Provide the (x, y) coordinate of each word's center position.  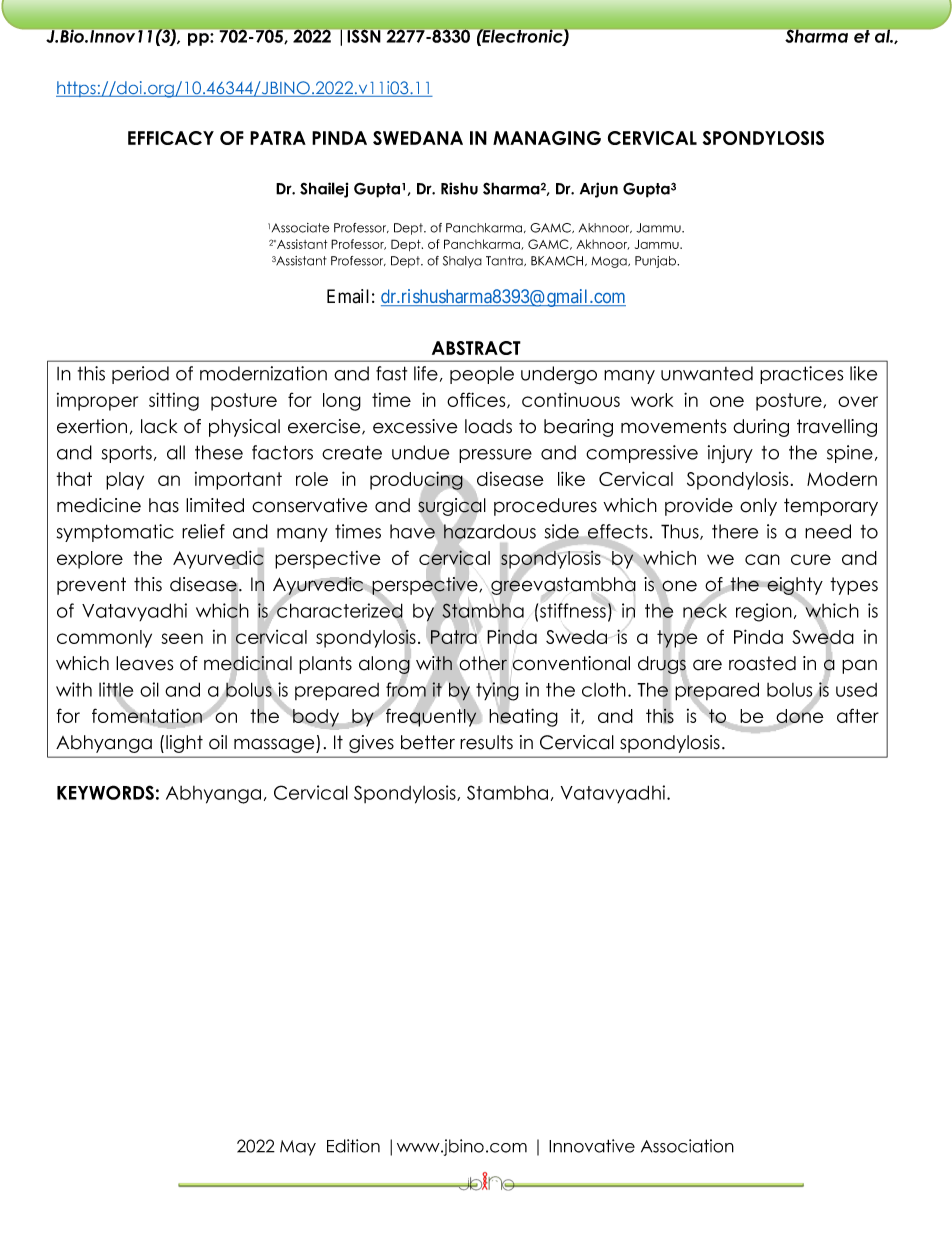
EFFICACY (171, 138)
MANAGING (547, 138)
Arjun (599, 190)
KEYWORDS (105, 792)
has (164, 505)
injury (730, 454)
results (486, 742)
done (799, 716)
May (298, 1148)
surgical (452, 507)
